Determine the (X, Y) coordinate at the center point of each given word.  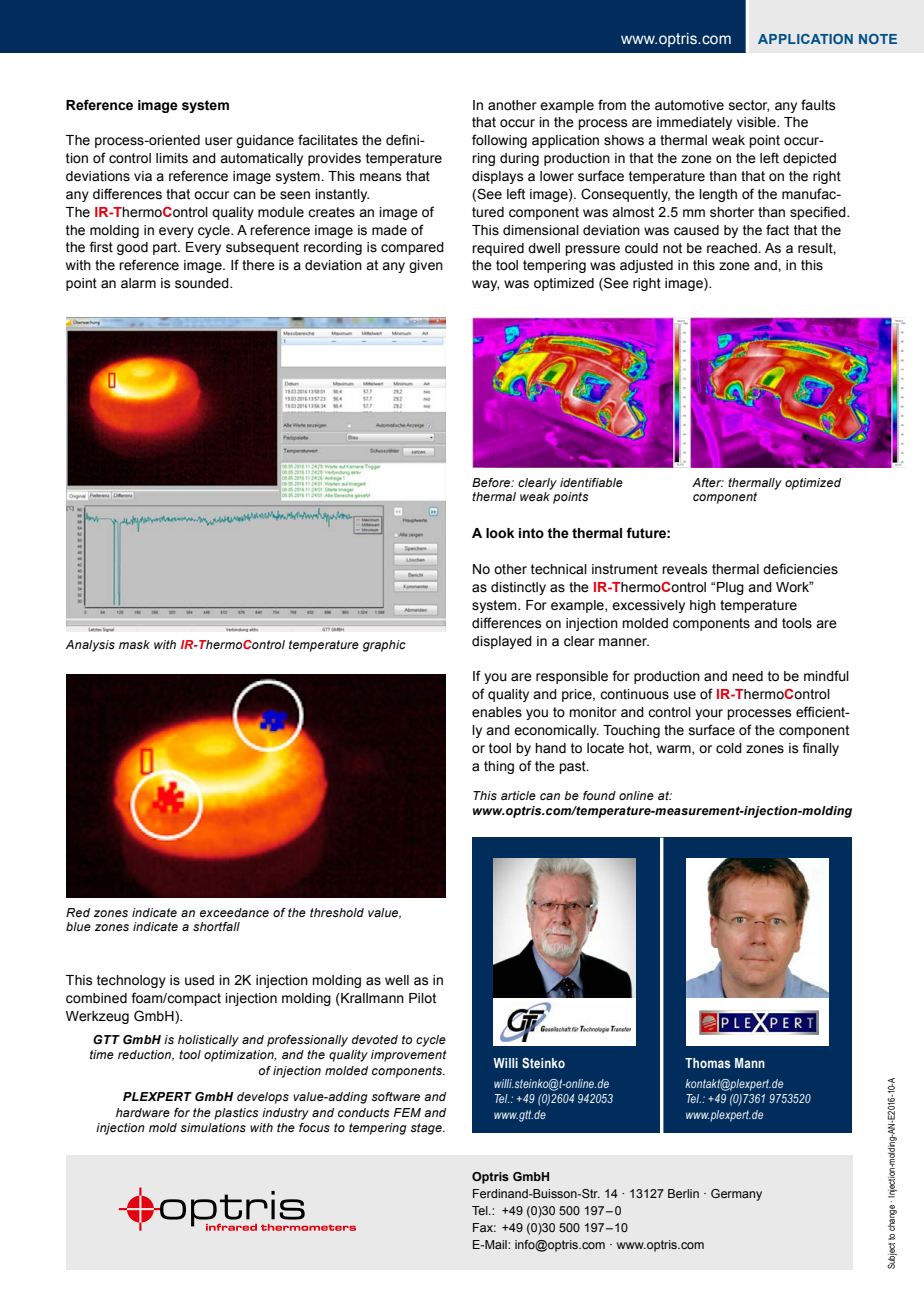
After (708, 482)
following (499, 141)
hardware (143, 1112)
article (518, 795)
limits (172, 158)
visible (757, 122)
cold (729, 748)
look (500, 533)
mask (134, 644)
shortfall (216, 926)
